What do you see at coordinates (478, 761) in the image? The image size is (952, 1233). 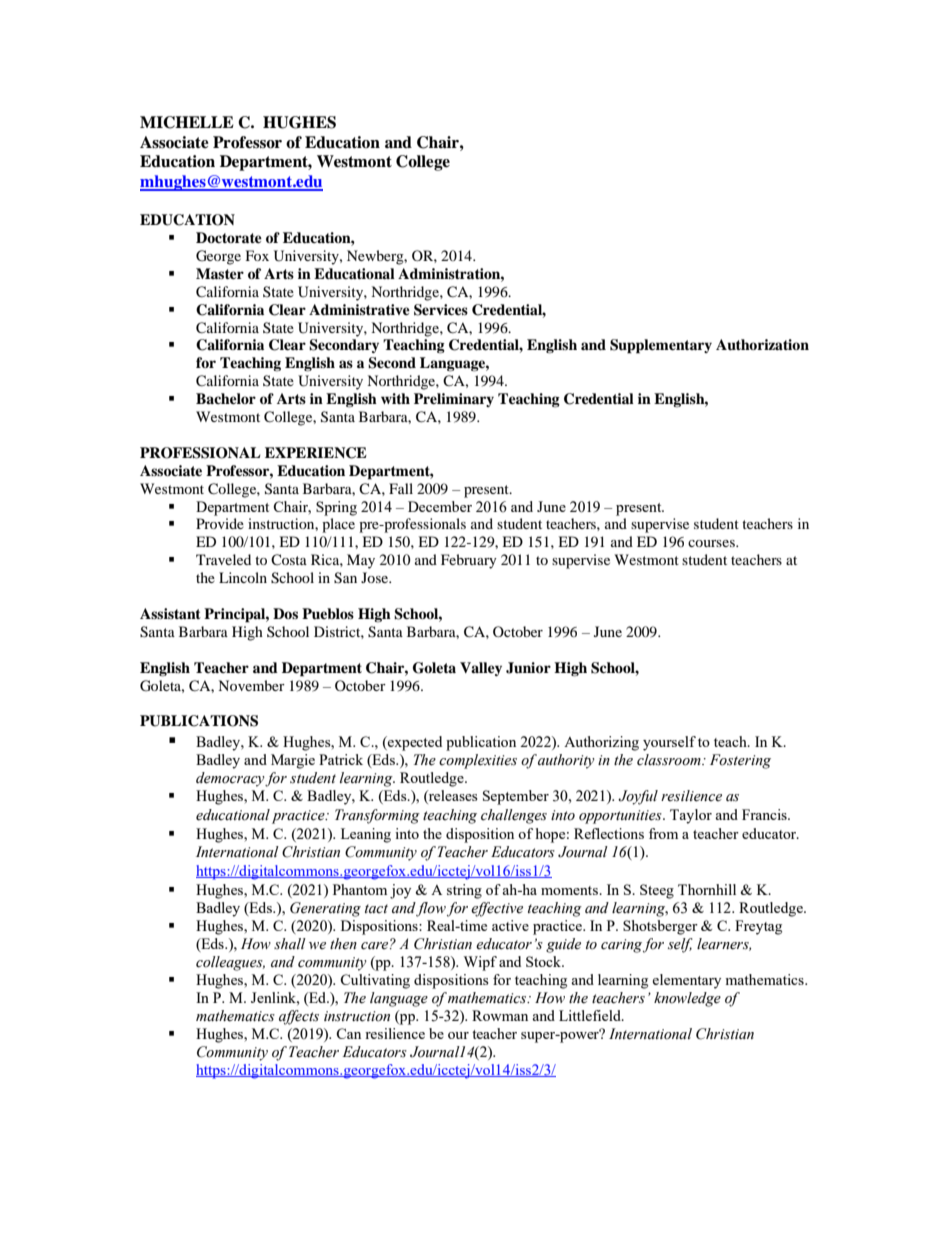 I see `complexities` at bounding box center [478, 761].
